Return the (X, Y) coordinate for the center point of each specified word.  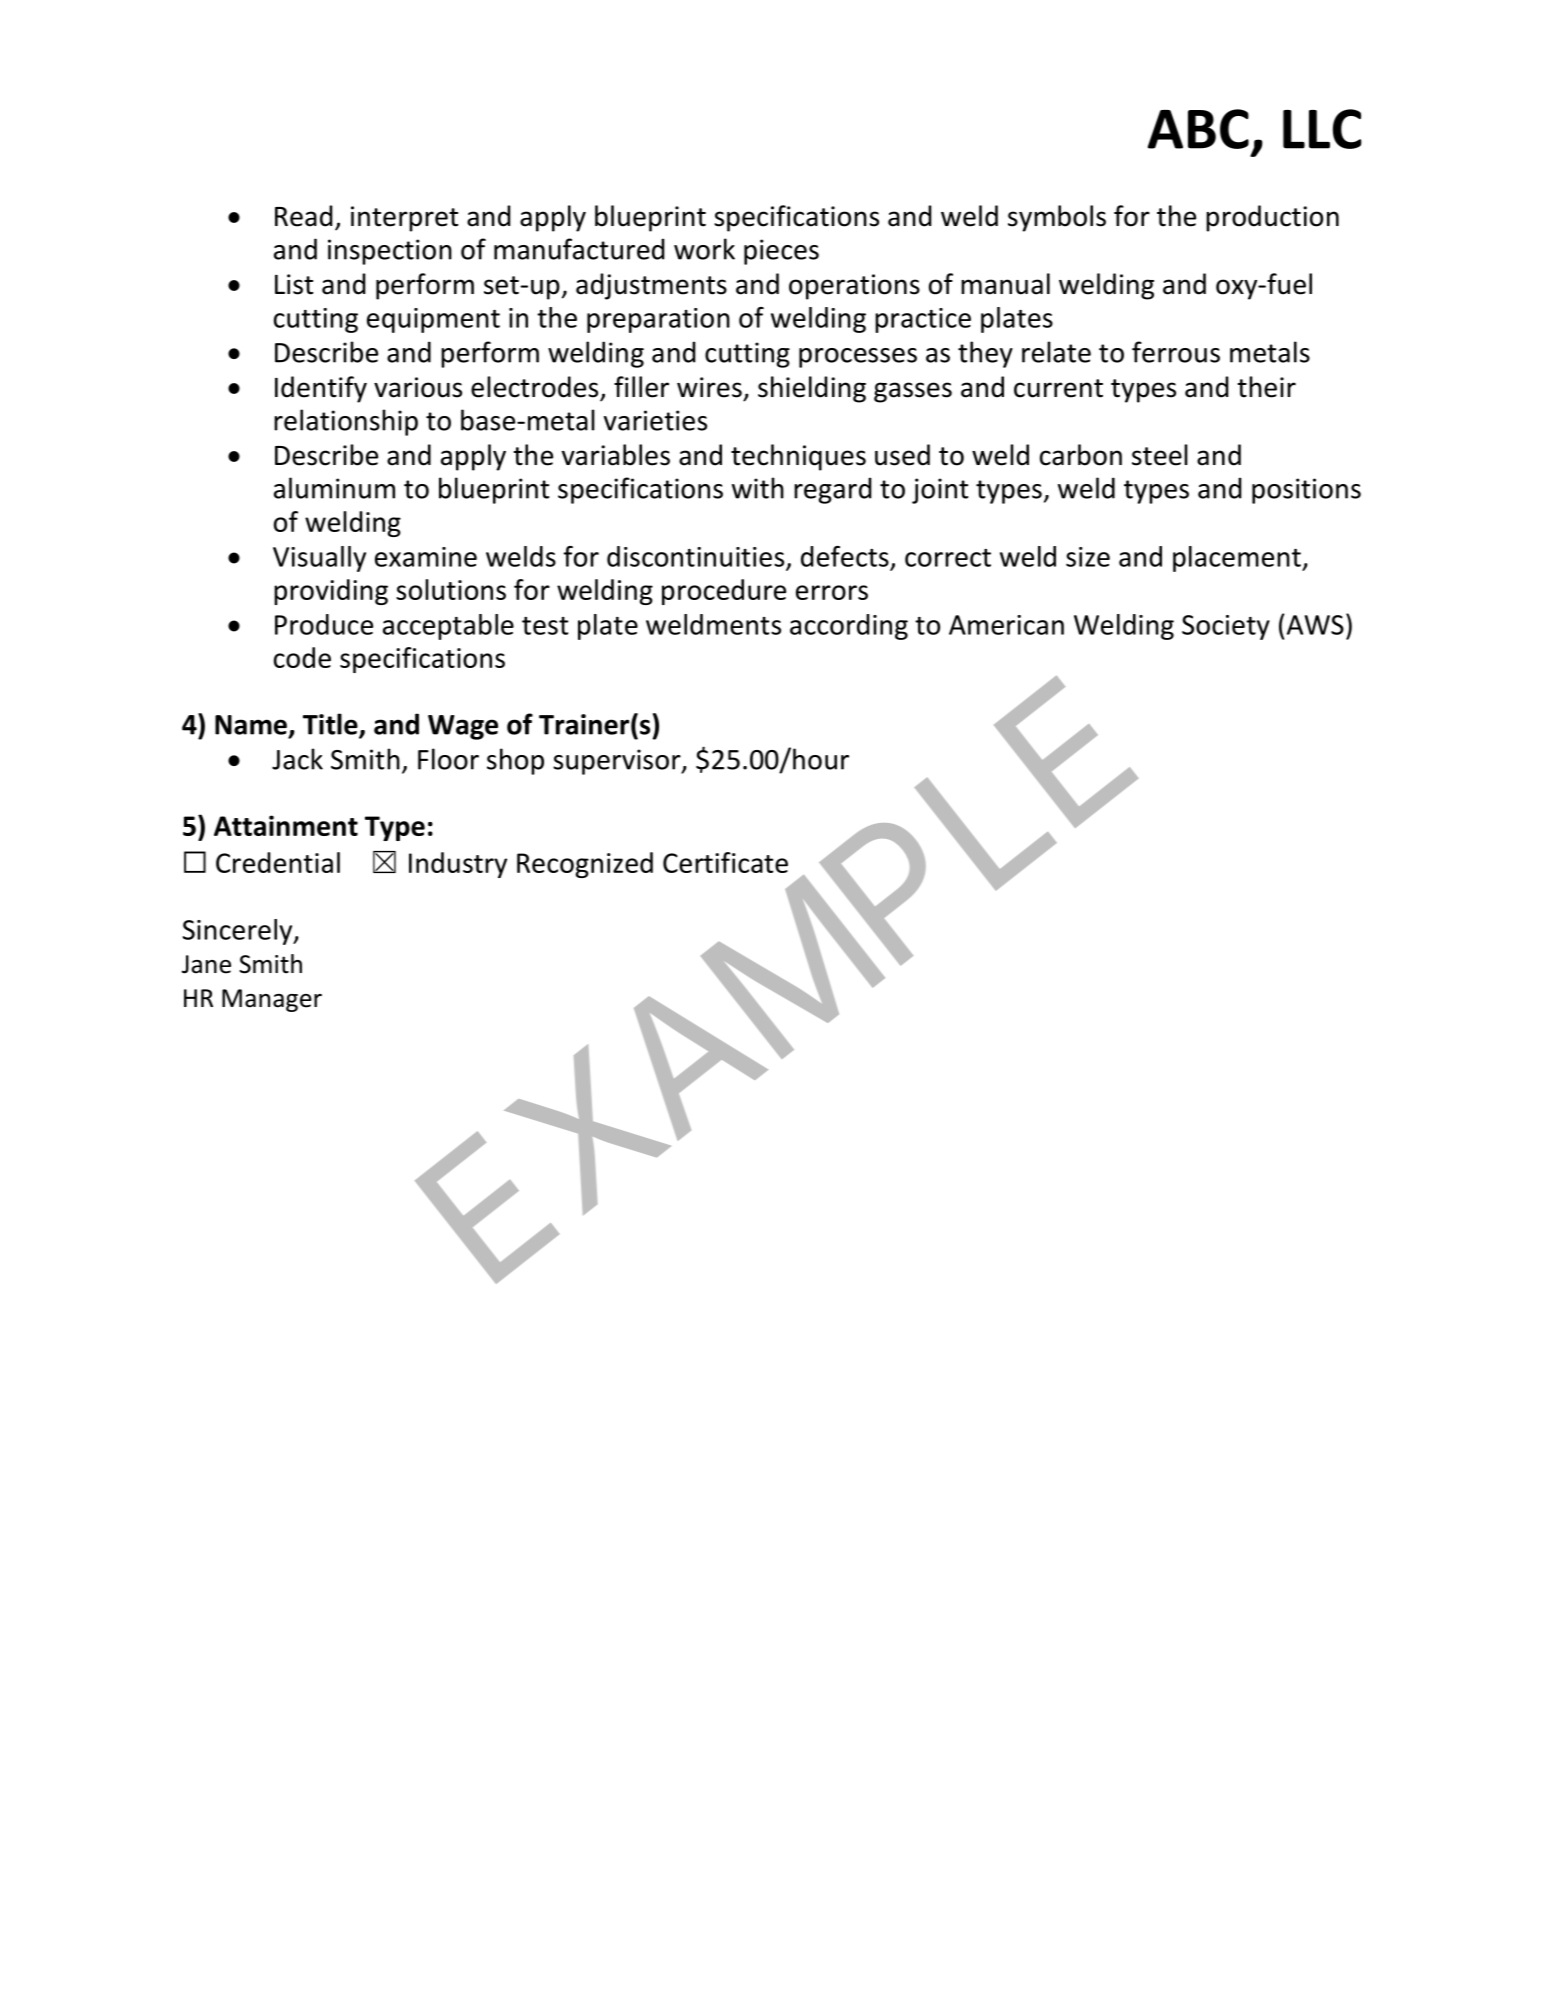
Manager (272, 1000)
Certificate (725, 862)
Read (304, 216)
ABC (1198, 129)
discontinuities (695, 556)
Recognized (585, 865)
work (704, 249)
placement (1238, 559)
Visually (319, 559)
